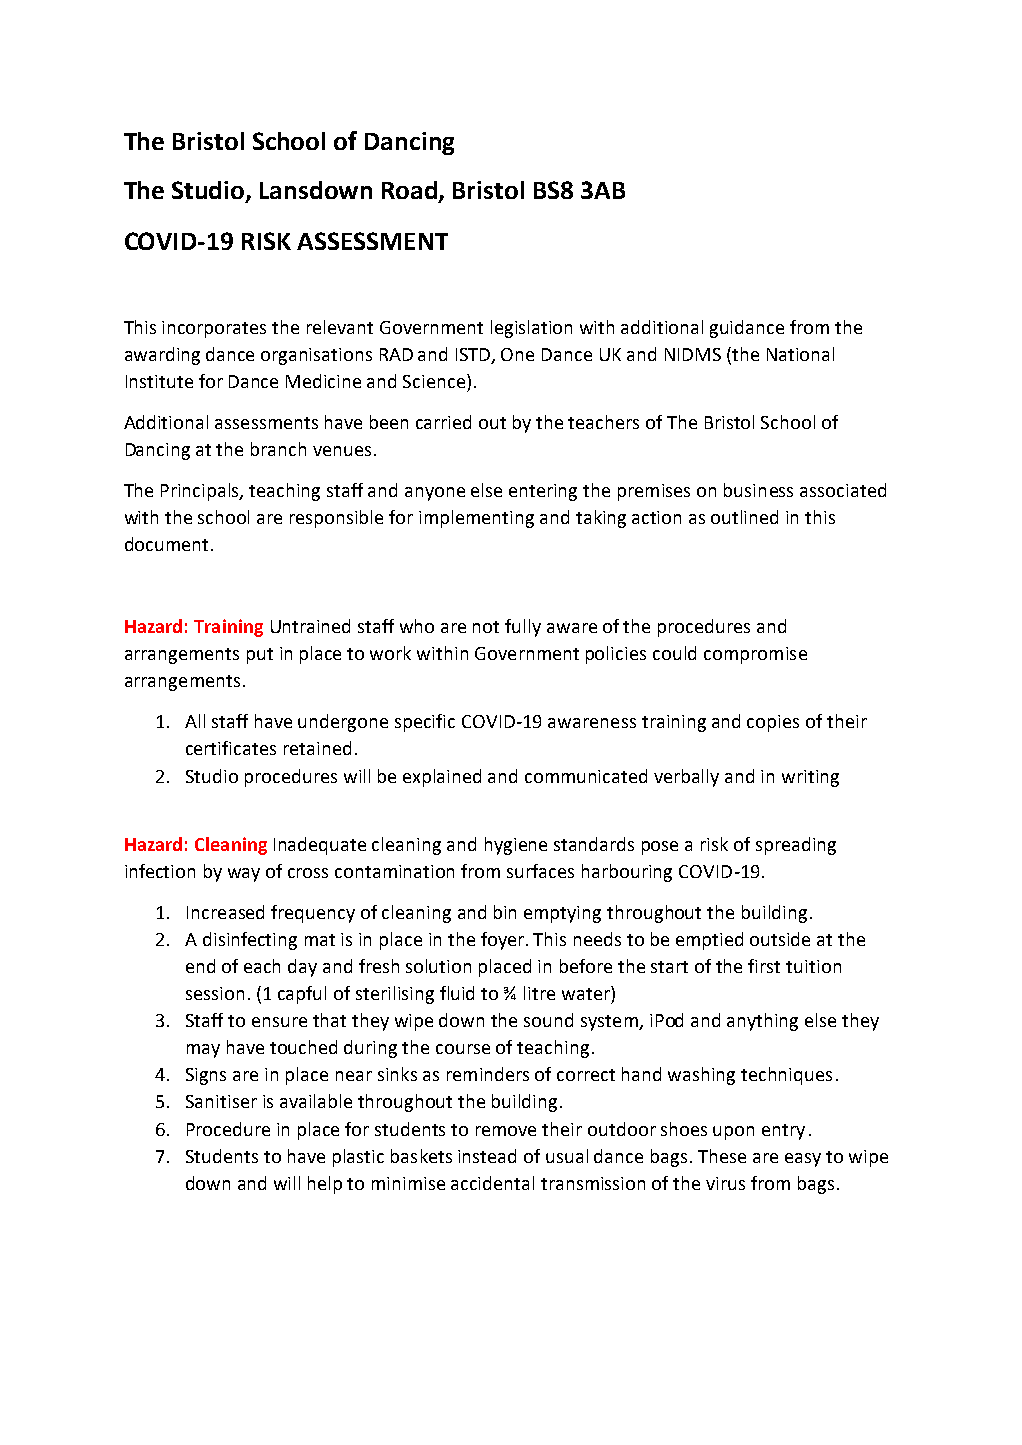 The height and width of the screenshot is (1445, 1022). I want to click on National, so click(800, 354).
